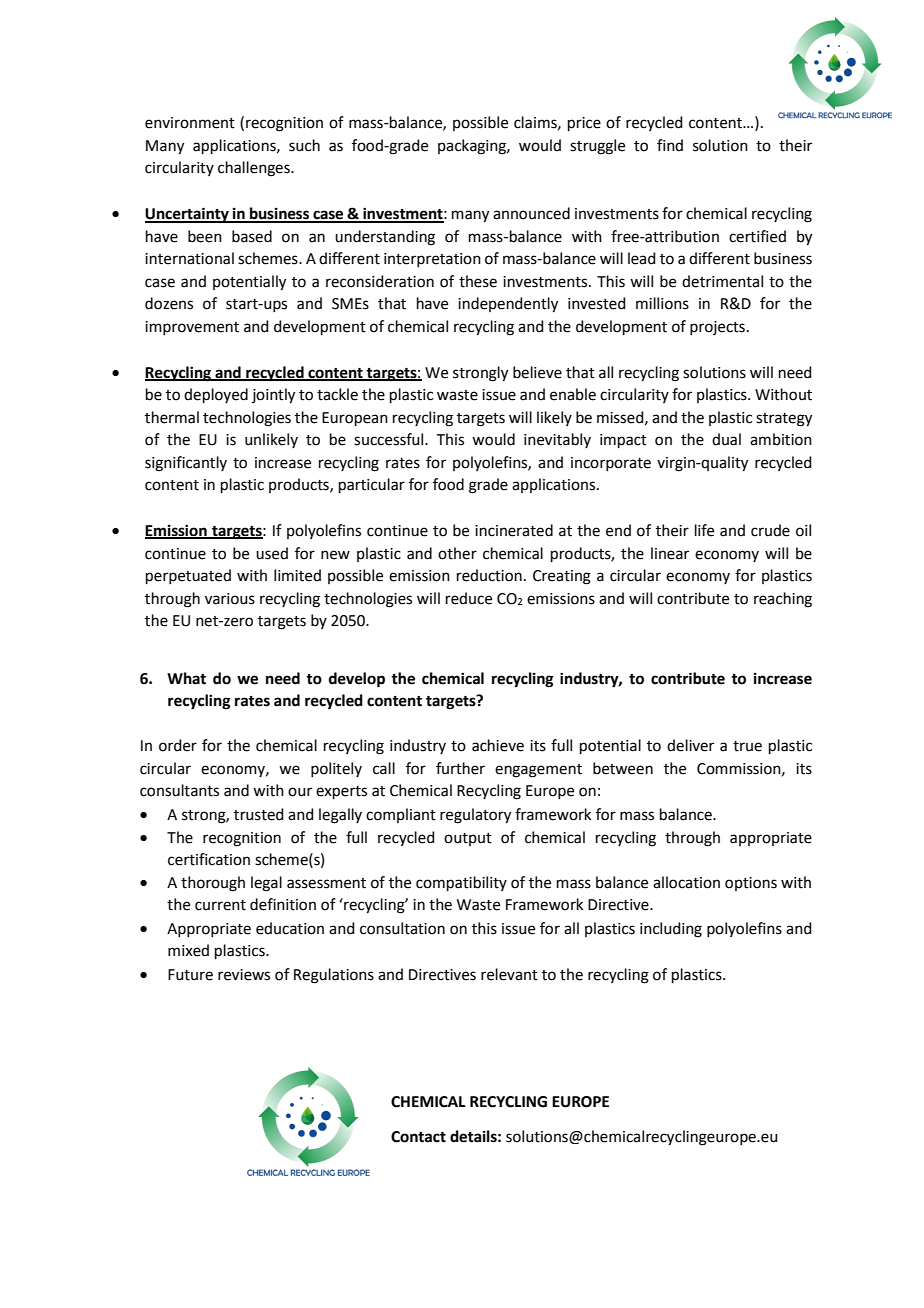  What do you see at coordinates (747, 746) in the page?
I see `true` at bounding box center [747, 746].
